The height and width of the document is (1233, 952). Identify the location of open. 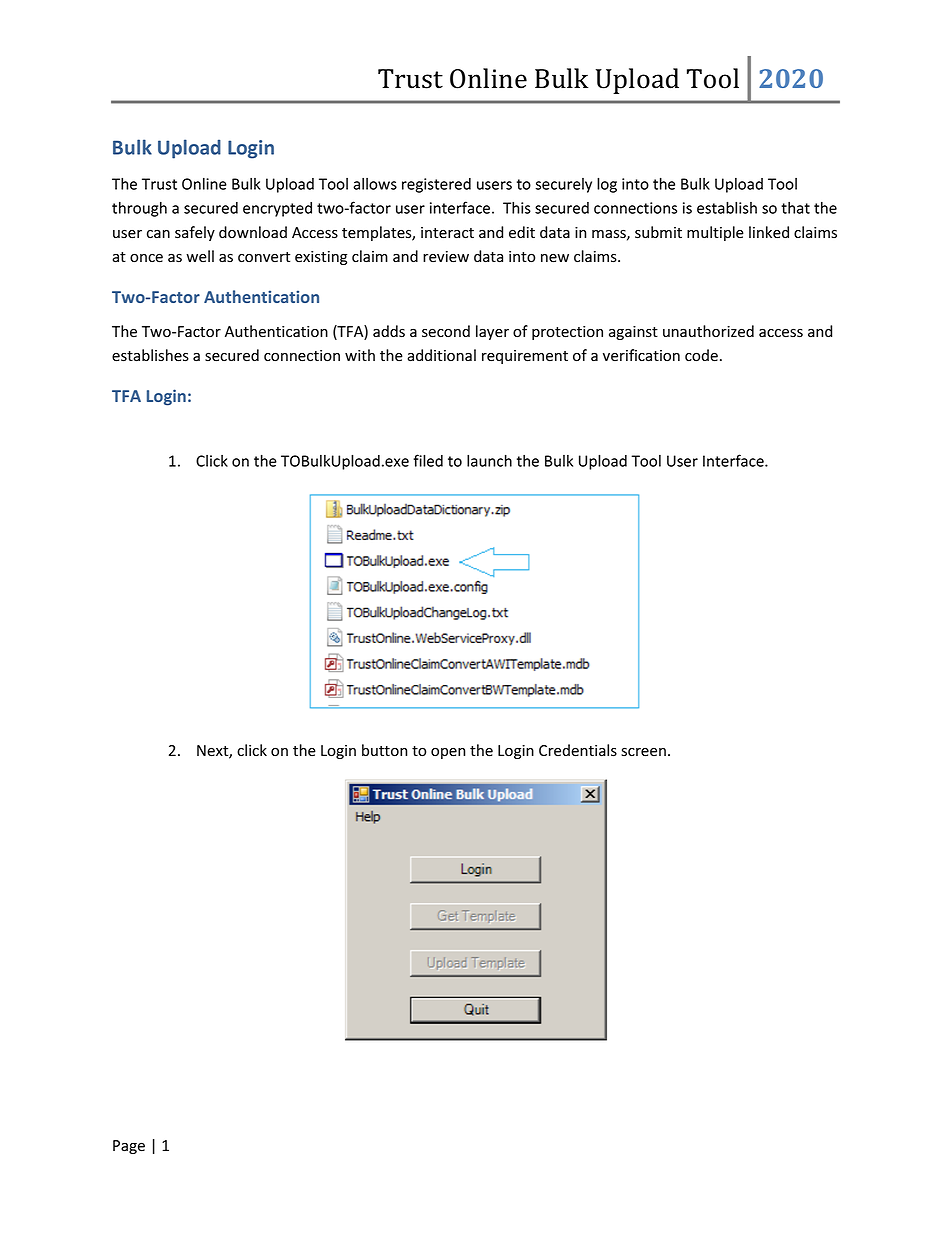
(448, 753).
